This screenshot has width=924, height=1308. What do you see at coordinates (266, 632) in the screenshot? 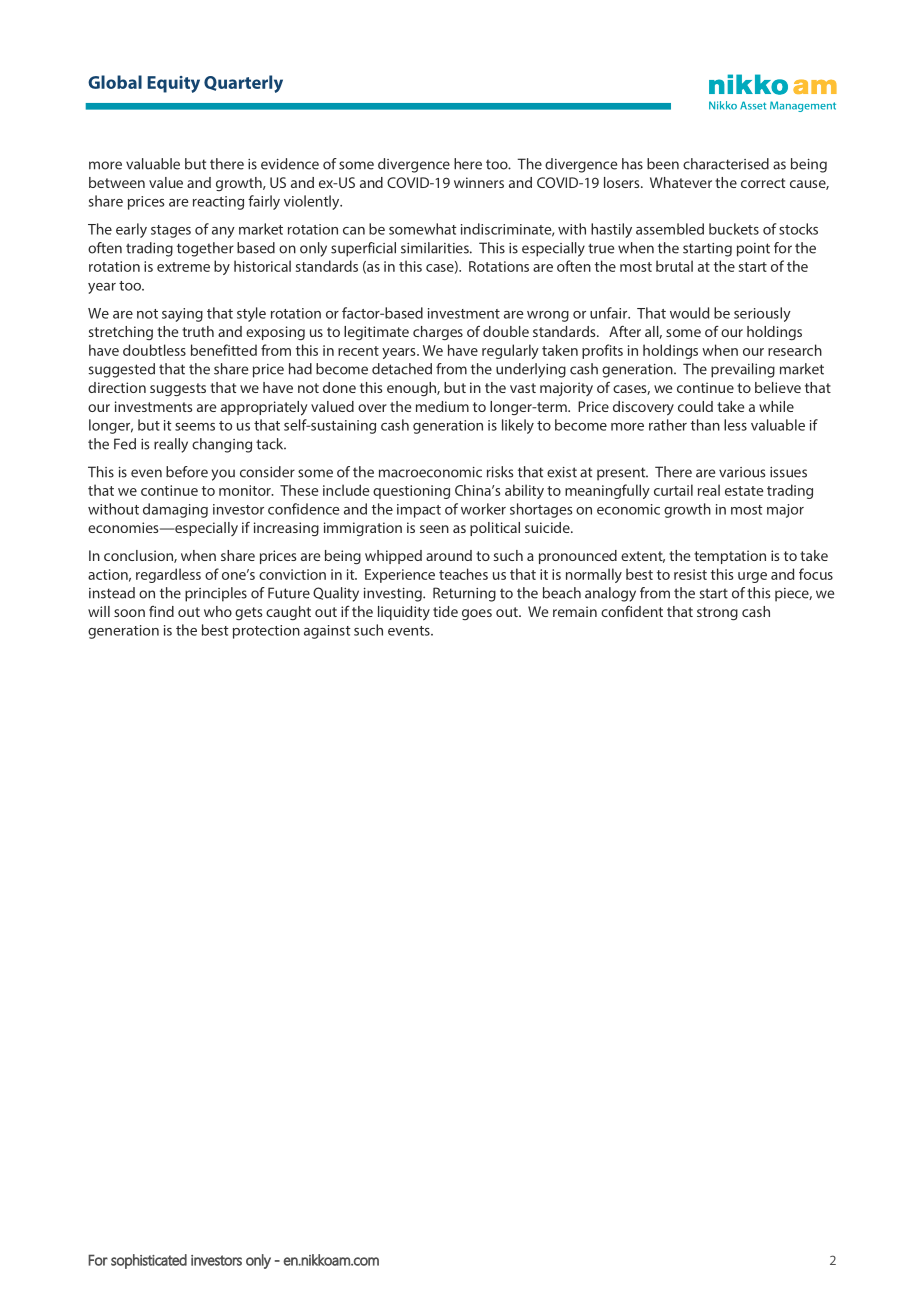
I see `protection` at bounding box center [266, 632].
